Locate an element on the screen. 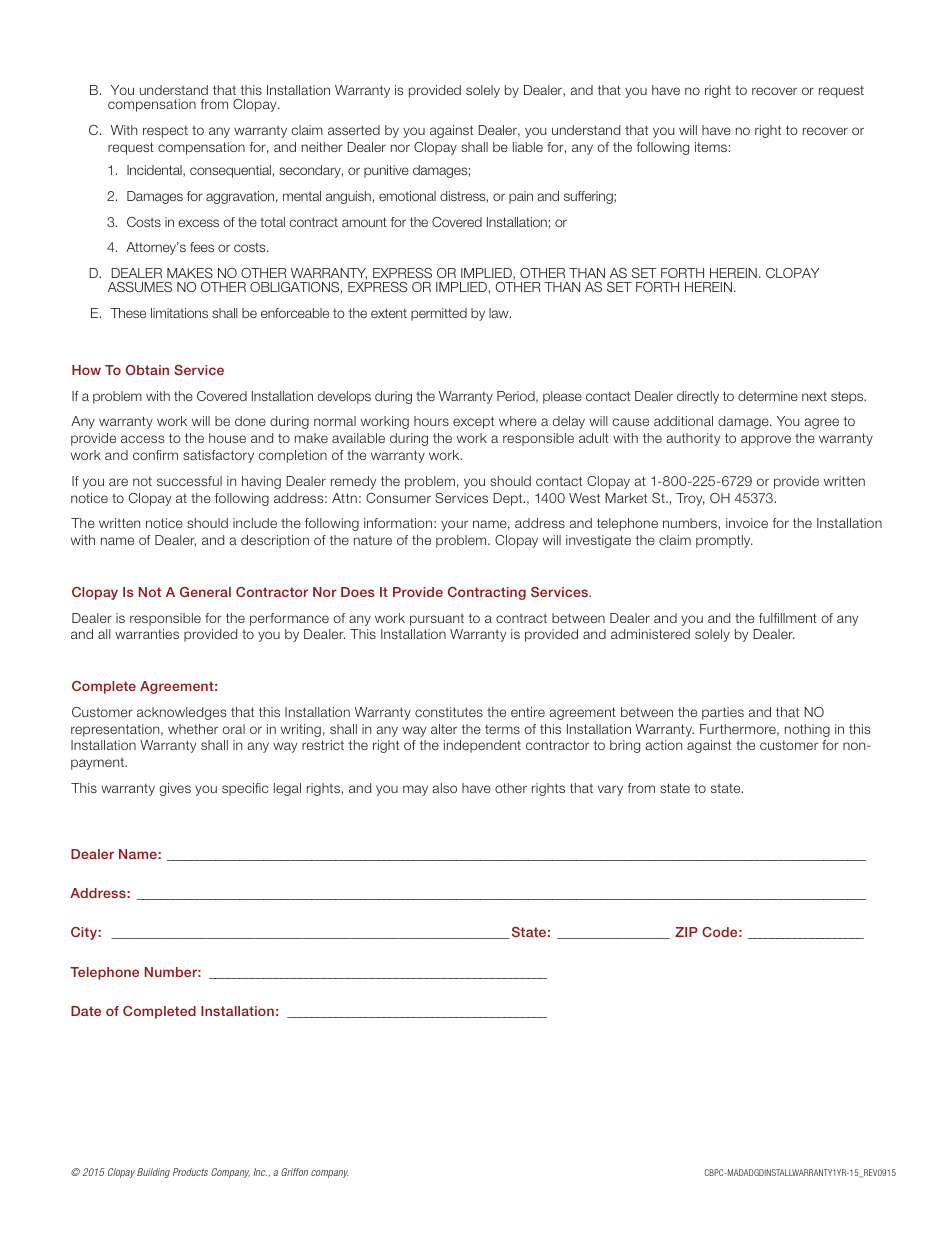 Image resolution: width=952 pixels, height=1233 pixels. items is located at coordinates (711, 147).
